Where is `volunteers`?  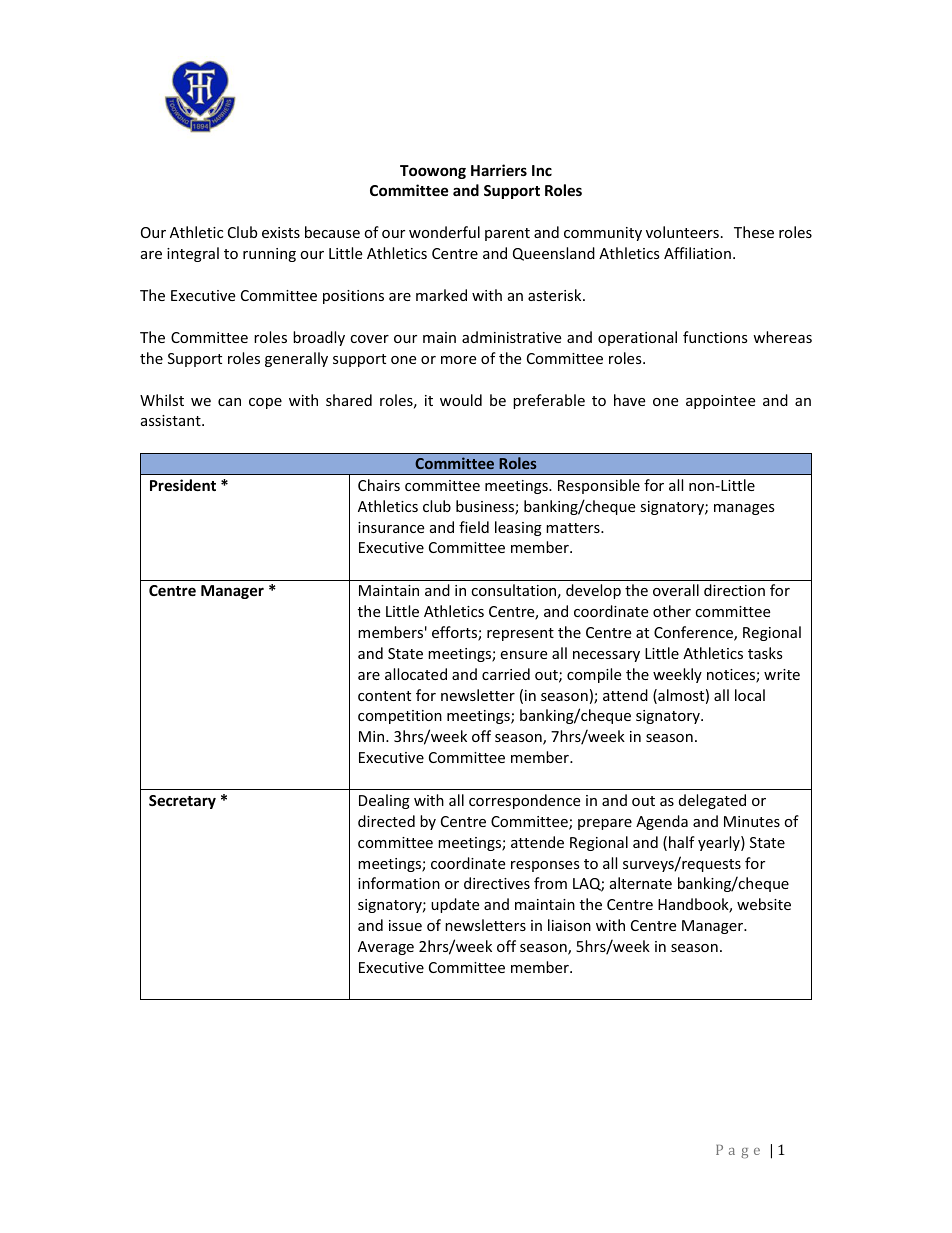 volunteers is located at coordinates (682, 232).
